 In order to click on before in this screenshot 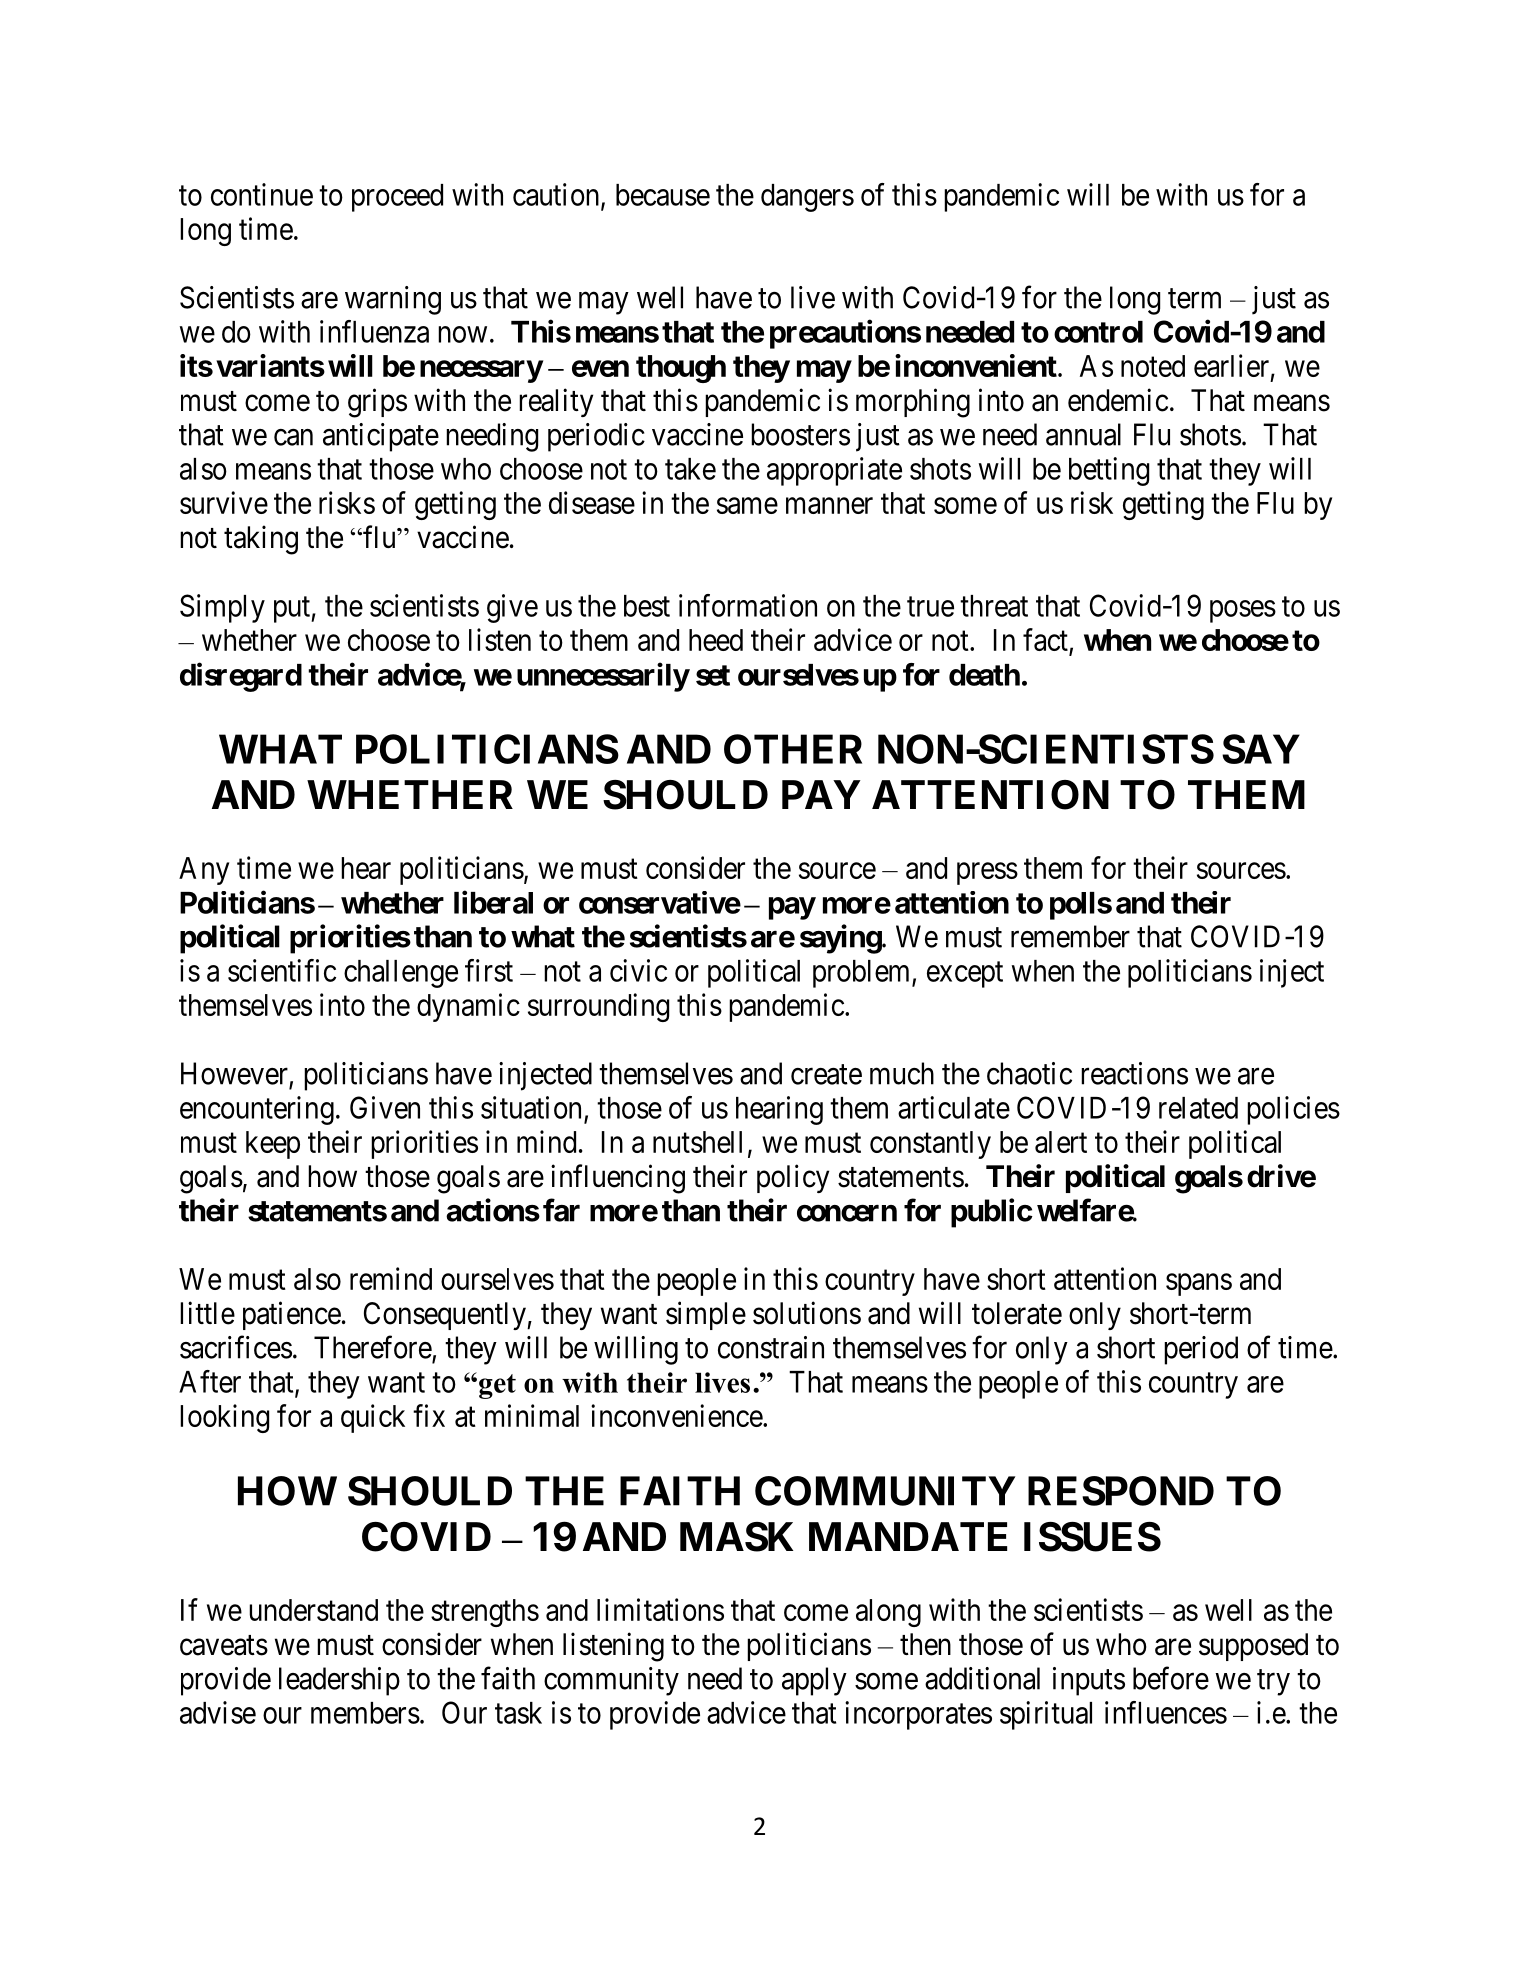, I will do `click(1171, 1678)`.
